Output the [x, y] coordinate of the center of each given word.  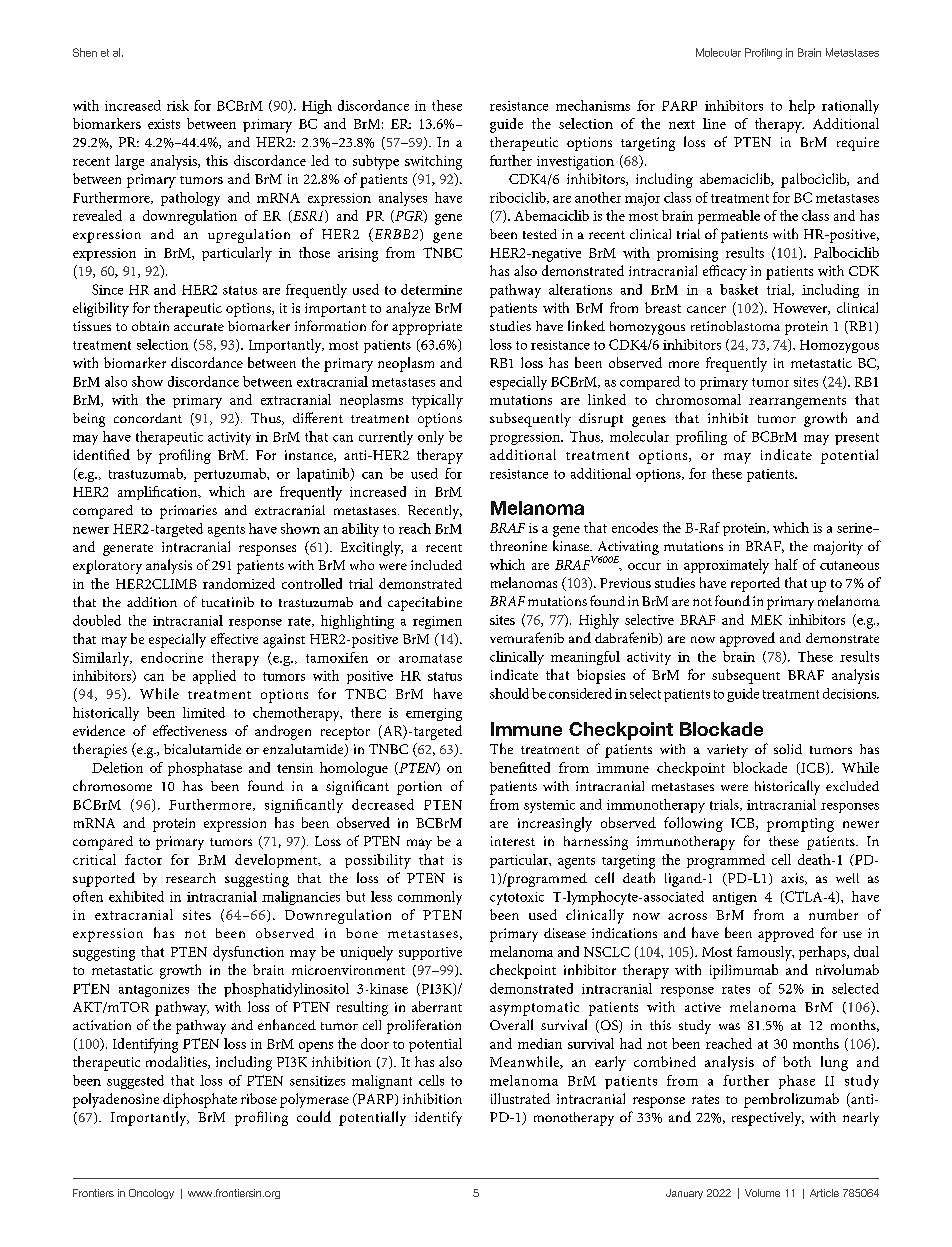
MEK [766, 620]
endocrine [172, 657]
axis [793, 879]
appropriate [427, 328]
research [191, 878]
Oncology [151, 1194]
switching [433, 162]
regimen [437, 622]
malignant [382, 1082]
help [802, 107]
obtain [150, 326]
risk [178, 105]
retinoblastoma [735, 326]
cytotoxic [517, 898]
